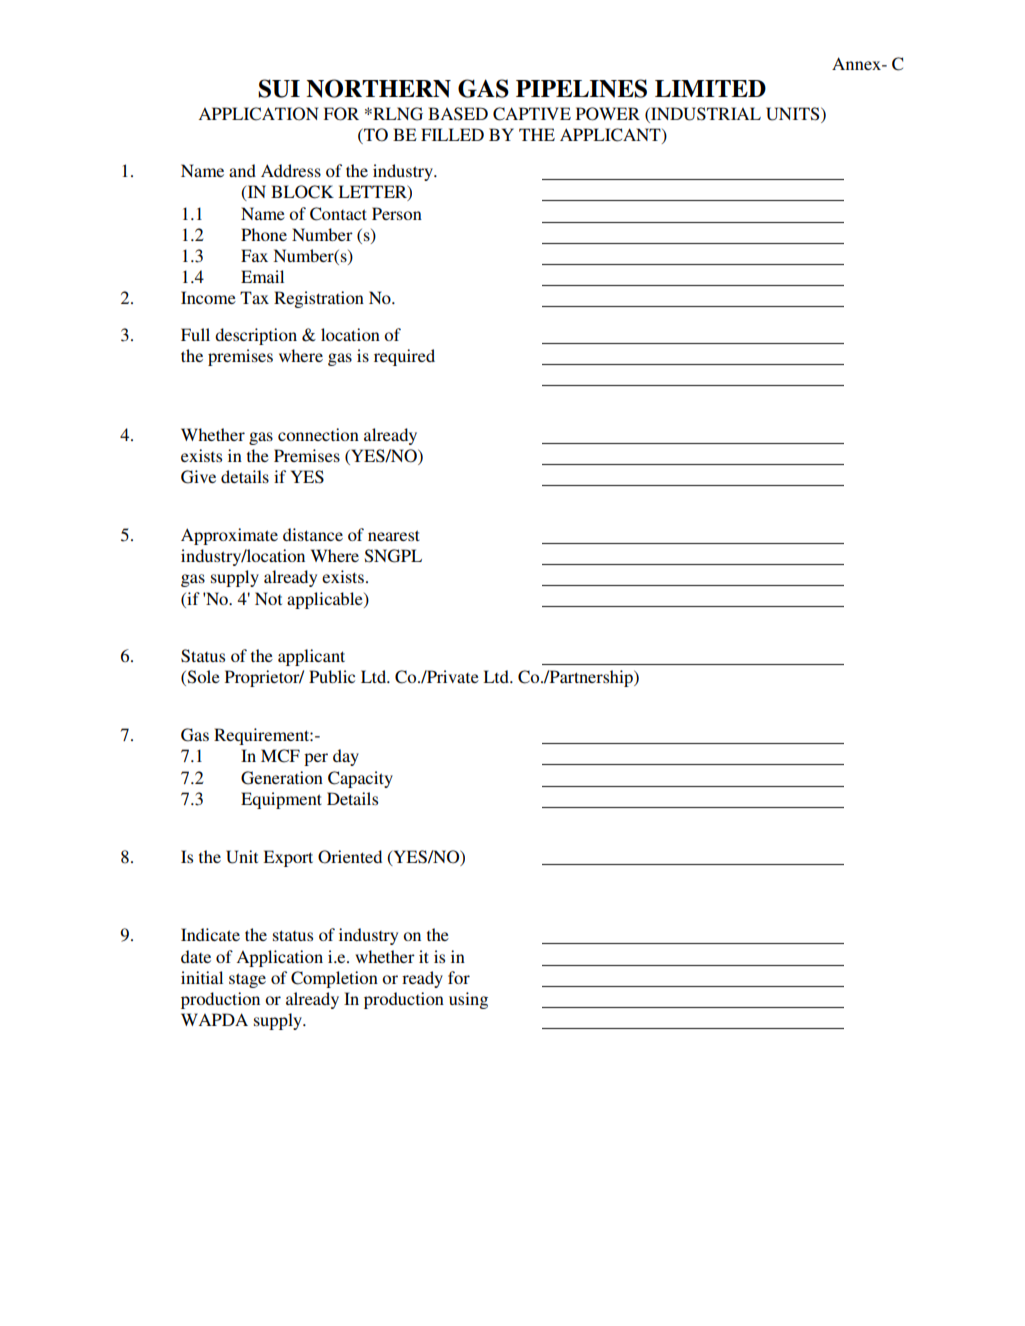  I want to click on SUI, so click(279, 88).
